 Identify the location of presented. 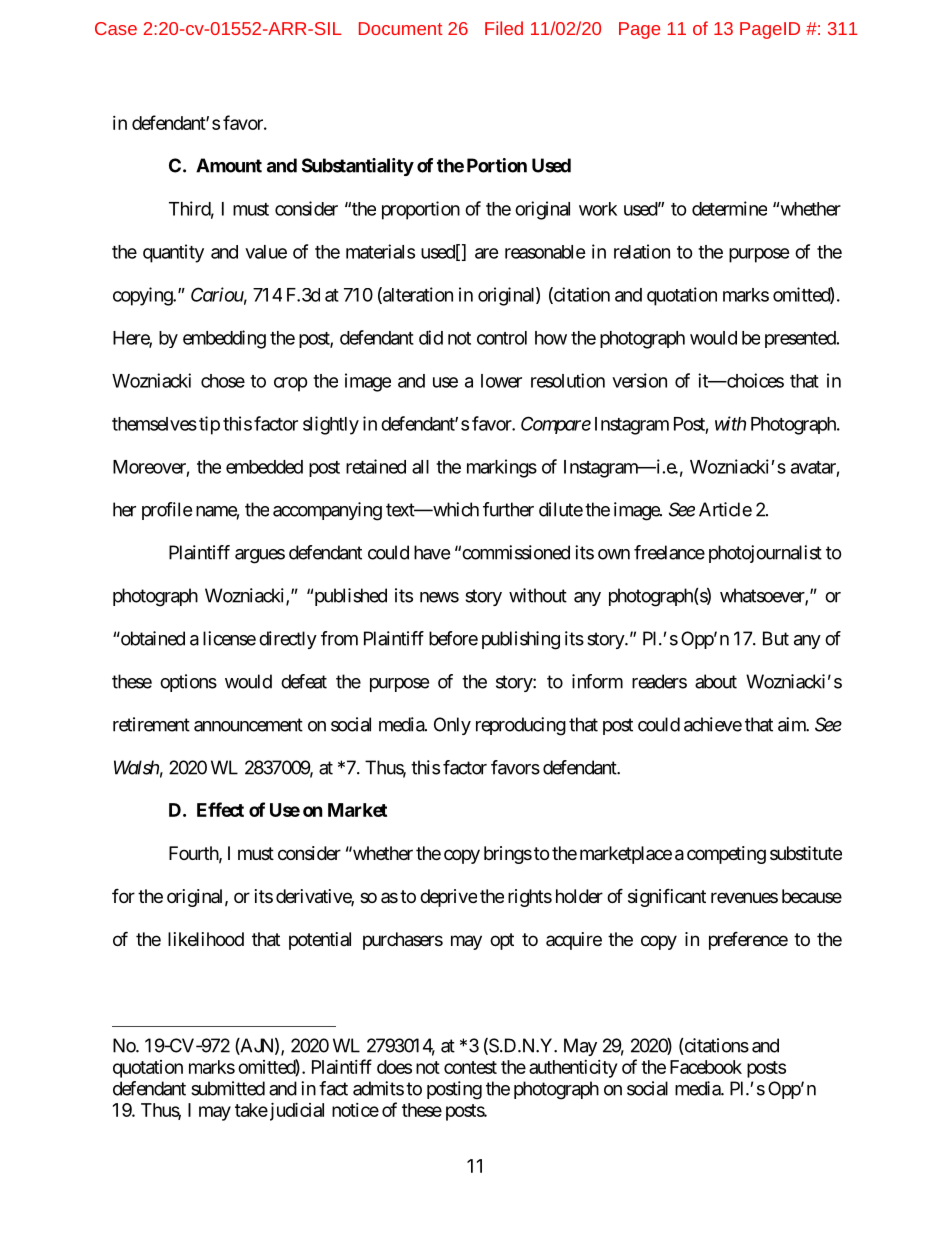
(800, 339).
